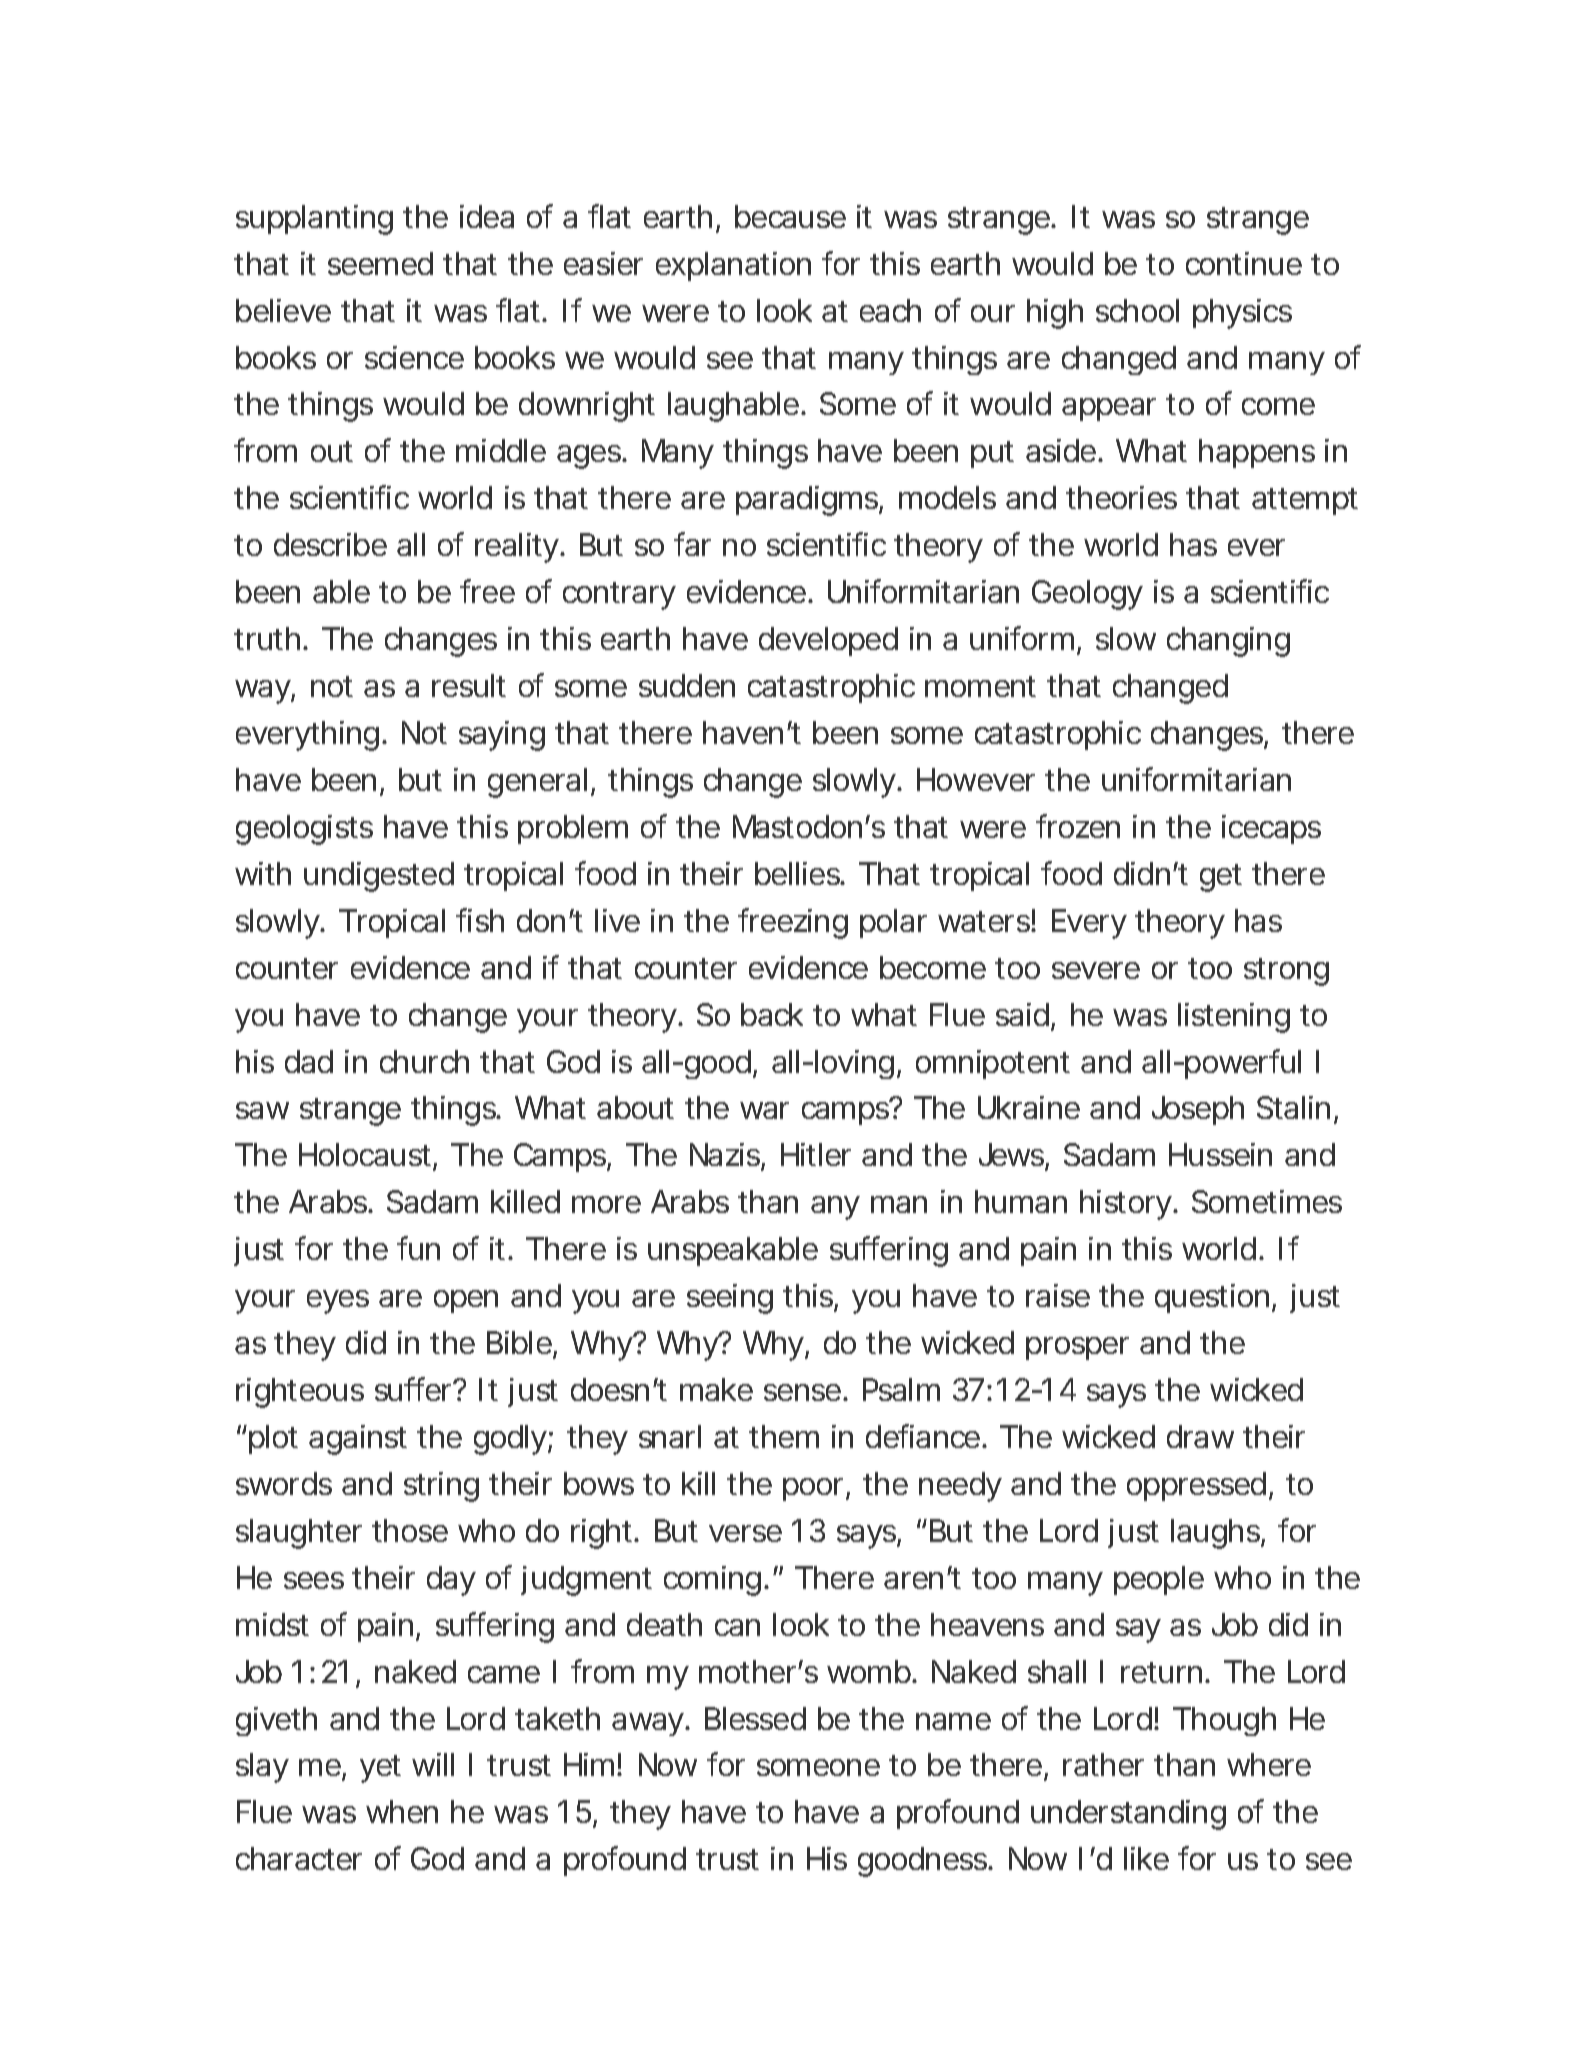 The height and width of the screenshot is (2065, 1596). Describe the element at coordinates (380, 263) in the screenshot. I see `seemed` at that location.
